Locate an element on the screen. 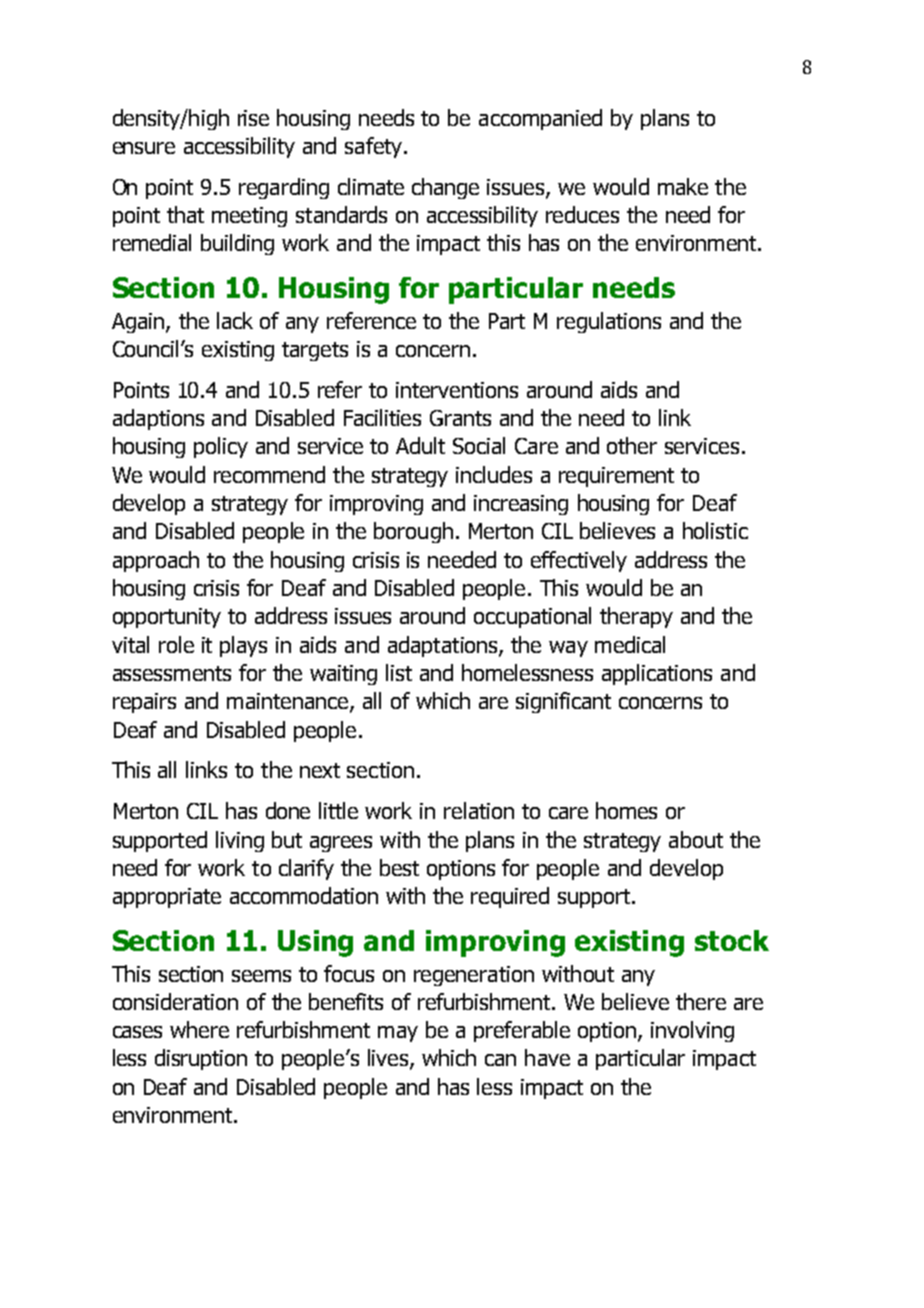  therapy is located at coordinates (636, 617).
